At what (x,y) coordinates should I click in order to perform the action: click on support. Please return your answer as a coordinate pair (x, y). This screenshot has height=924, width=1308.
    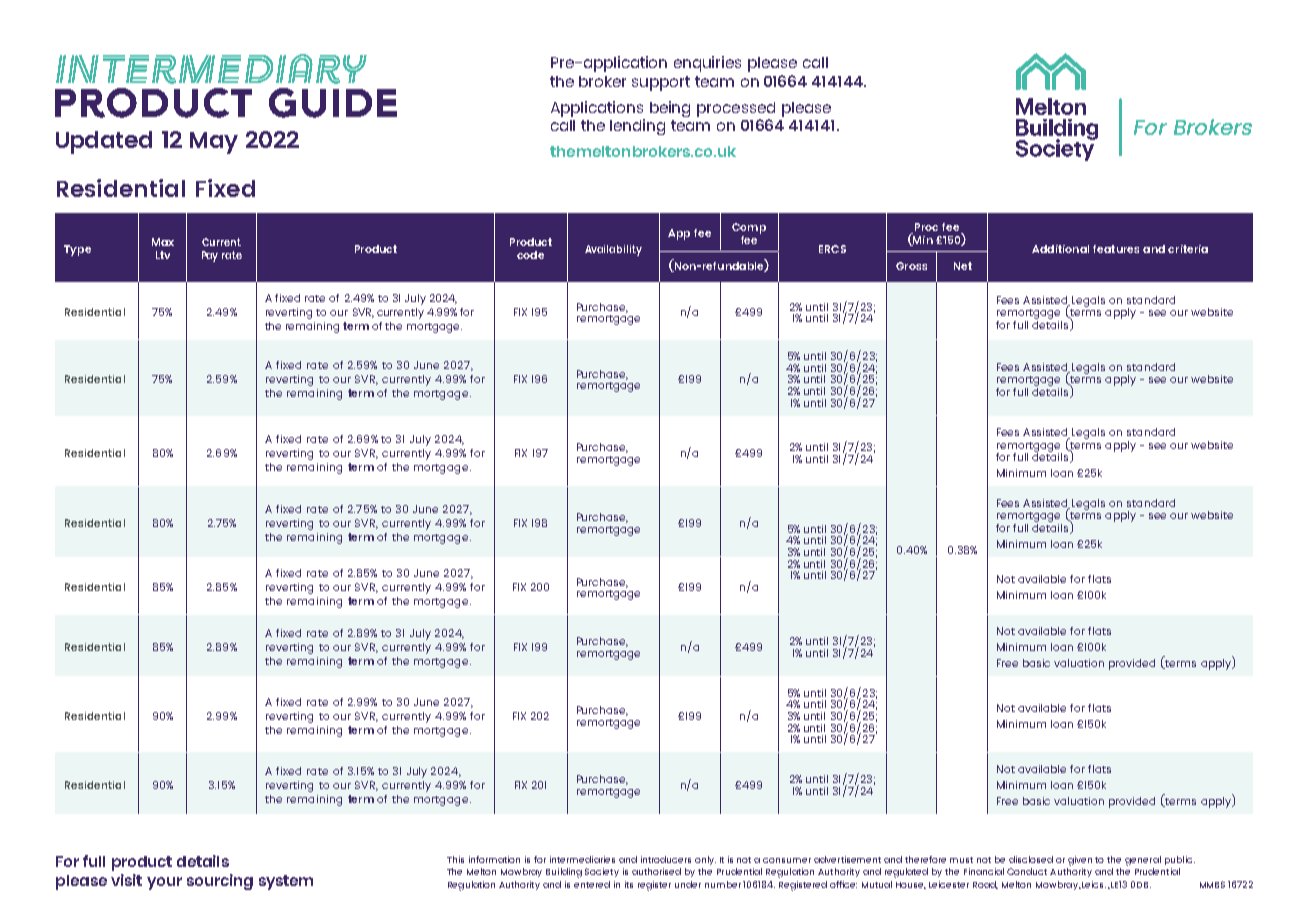
    Looking at the image, I should click on (661, 83).
